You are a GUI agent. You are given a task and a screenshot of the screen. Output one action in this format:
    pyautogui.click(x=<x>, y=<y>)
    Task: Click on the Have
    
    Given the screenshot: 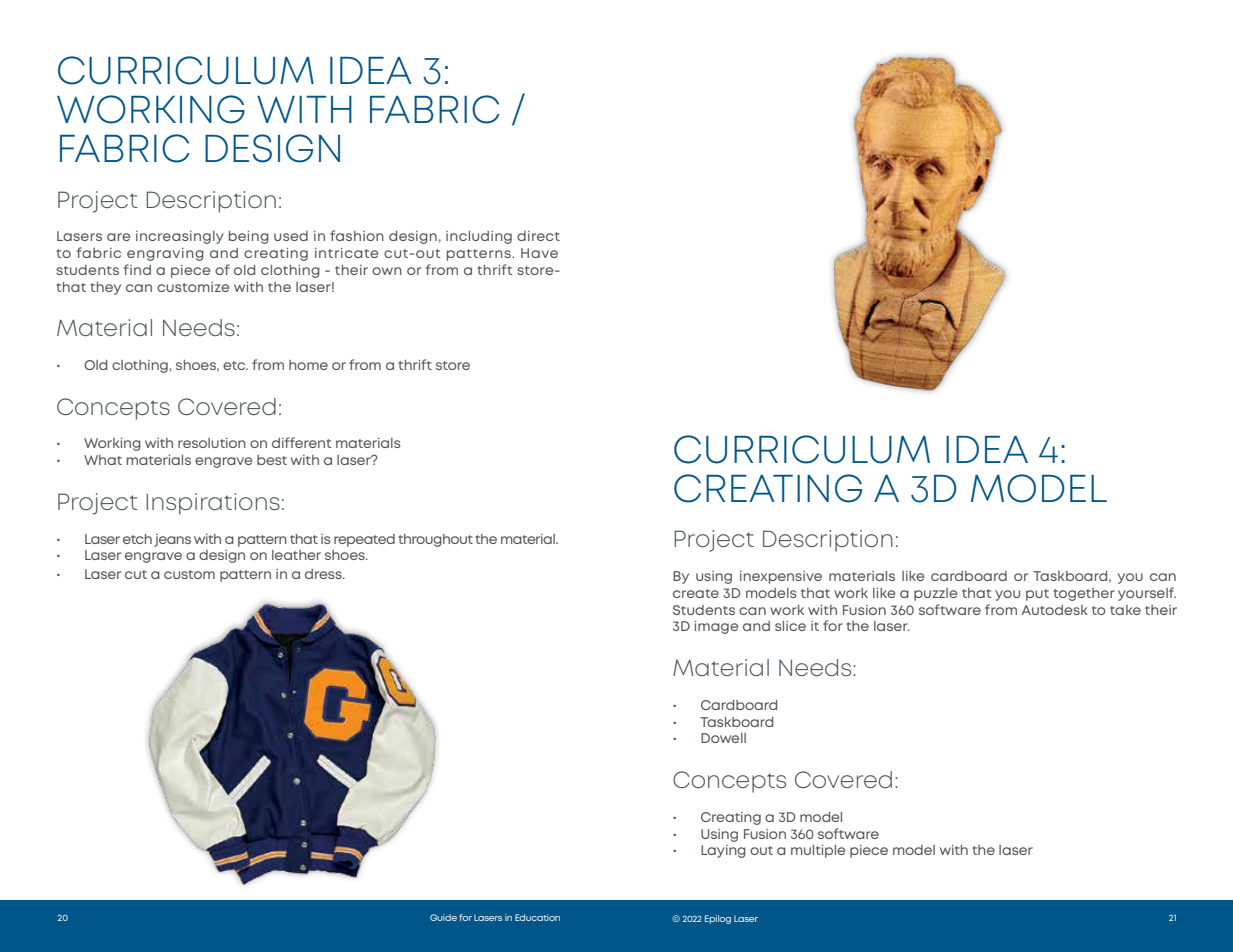 What is the action you would take?
    pyautogui.click(x=539, y=253)
